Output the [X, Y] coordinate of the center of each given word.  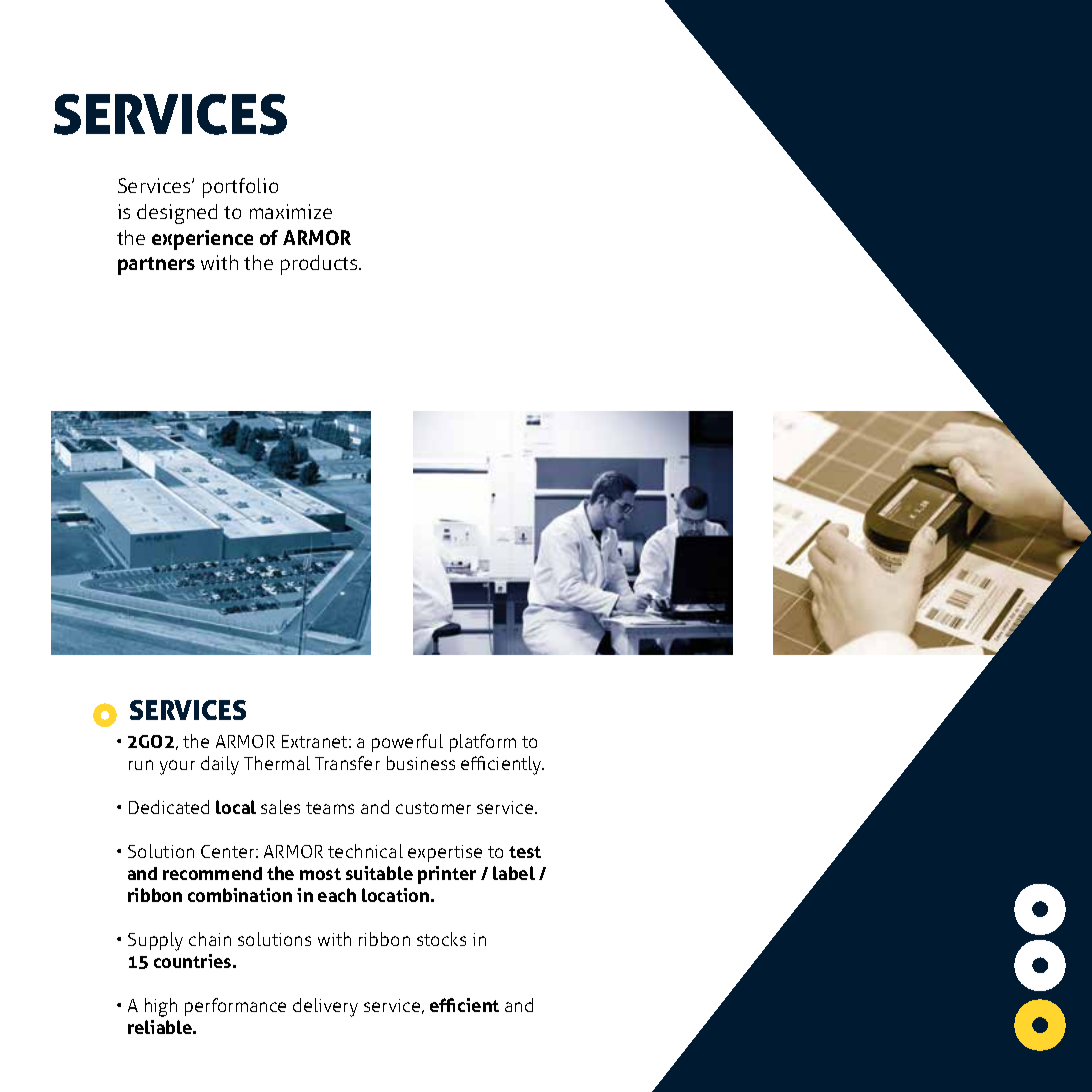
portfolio [240, 188]
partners [156, 266]
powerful [407, 743]
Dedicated [169, 807]
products [320, 265]
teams [330, 808]
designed [177, 214]
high [161, 1007]
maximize [291, 211]
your [177, 767]
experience [202, 240]
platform [483, 743]
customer [433, 808]
